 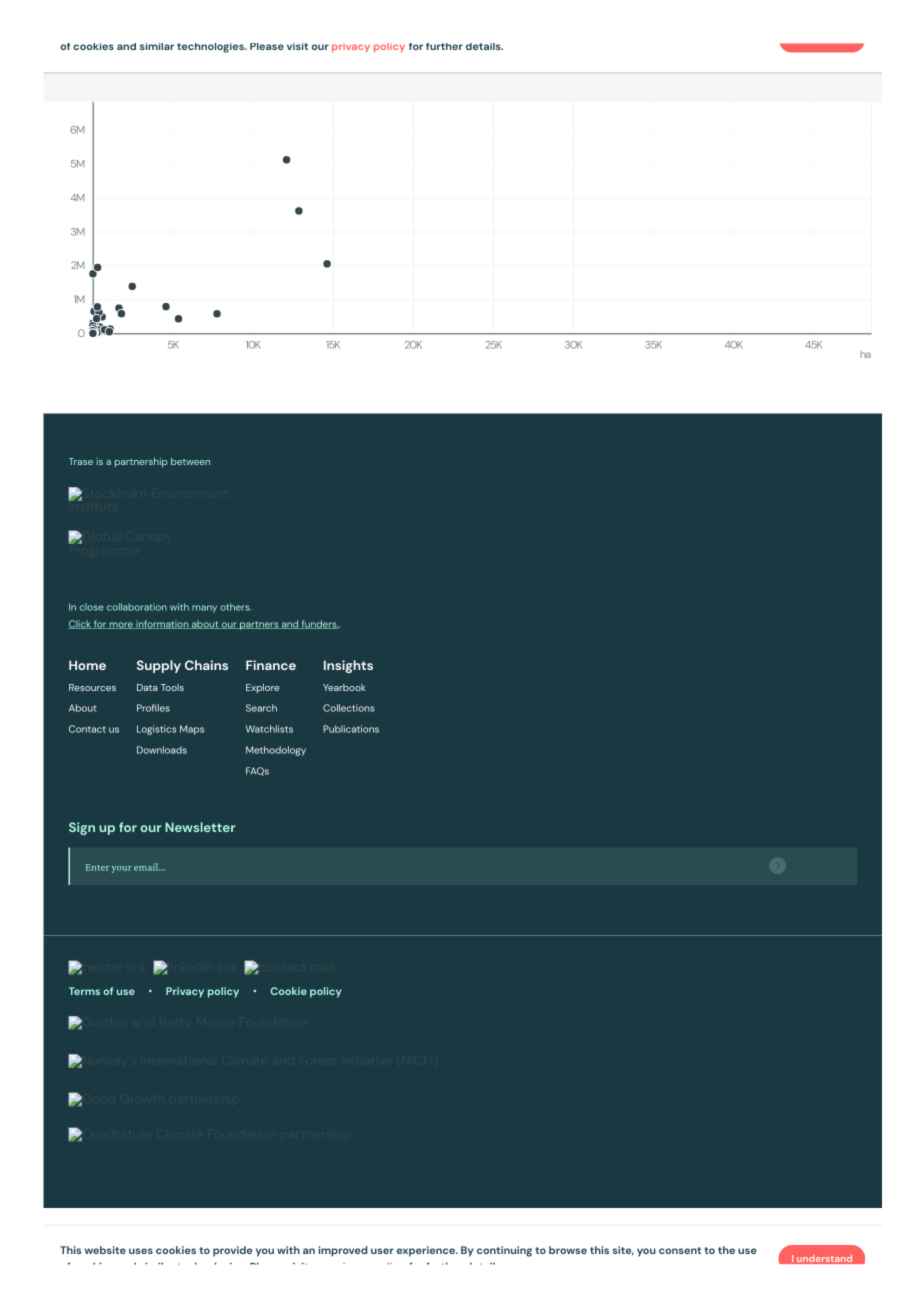 What do you see at coordinates (84, 991) in the screenshot?
I see `Terms` at bounding box center [84, 991].
